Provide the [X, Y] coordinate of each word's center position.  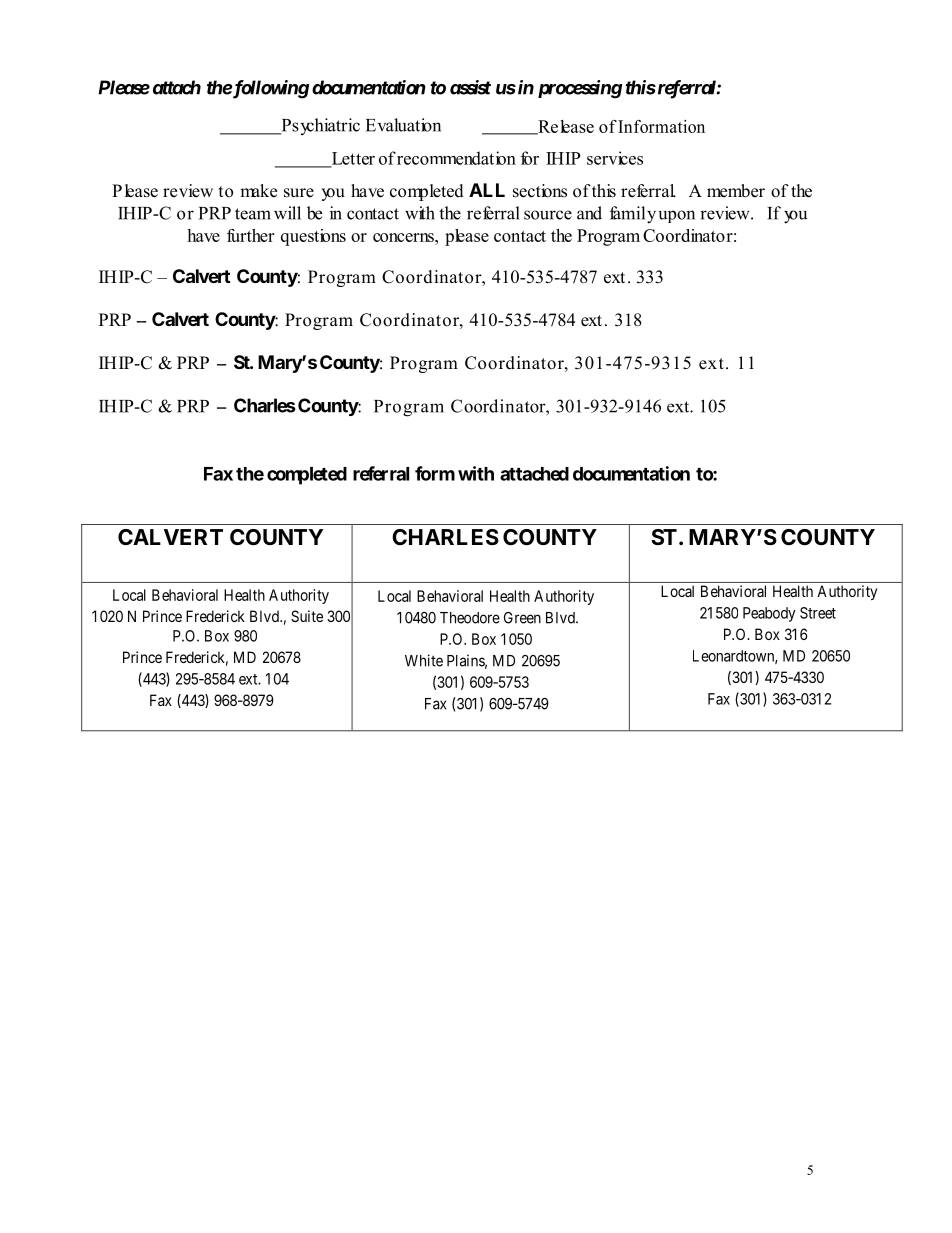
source [548, 215]
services [615, 158]
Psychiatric [319, 126]
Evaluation [403, 125]
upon [677, 216]
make [258, 191]
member [736, 191]
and [589, 213]
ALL [487, 190]
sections [540, 191]
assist [470, 87]
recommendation [456, 158]
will [287, 213]
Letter [352, 159]
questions [313, 237]
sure [299, 193]
